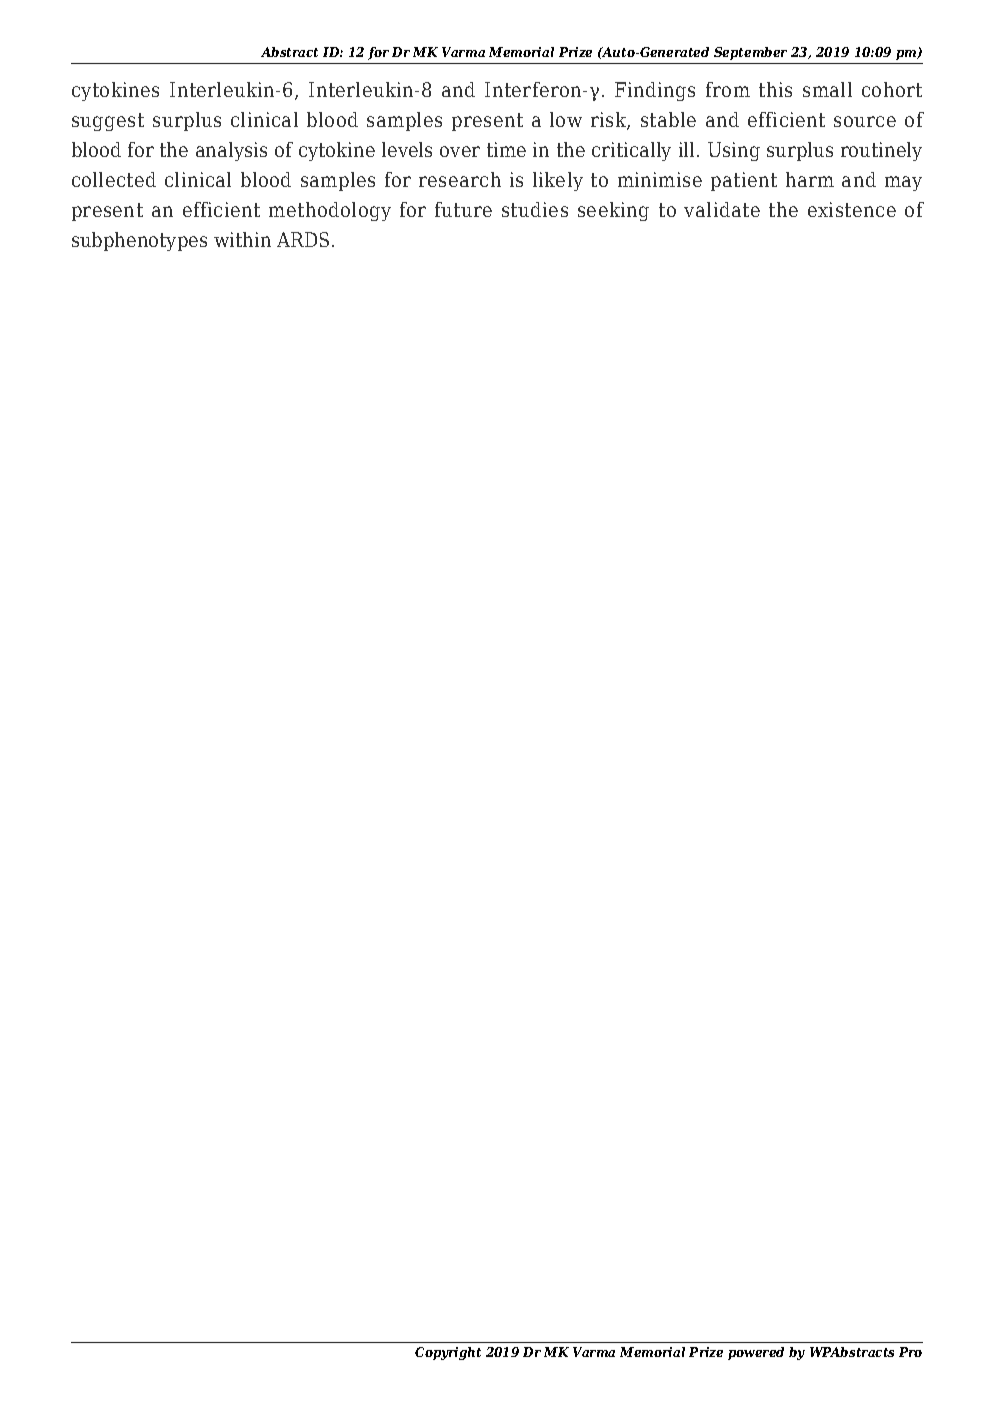 The width and height of the screenshot is (994, 1405). I want to click on small, so click(827, 89).
